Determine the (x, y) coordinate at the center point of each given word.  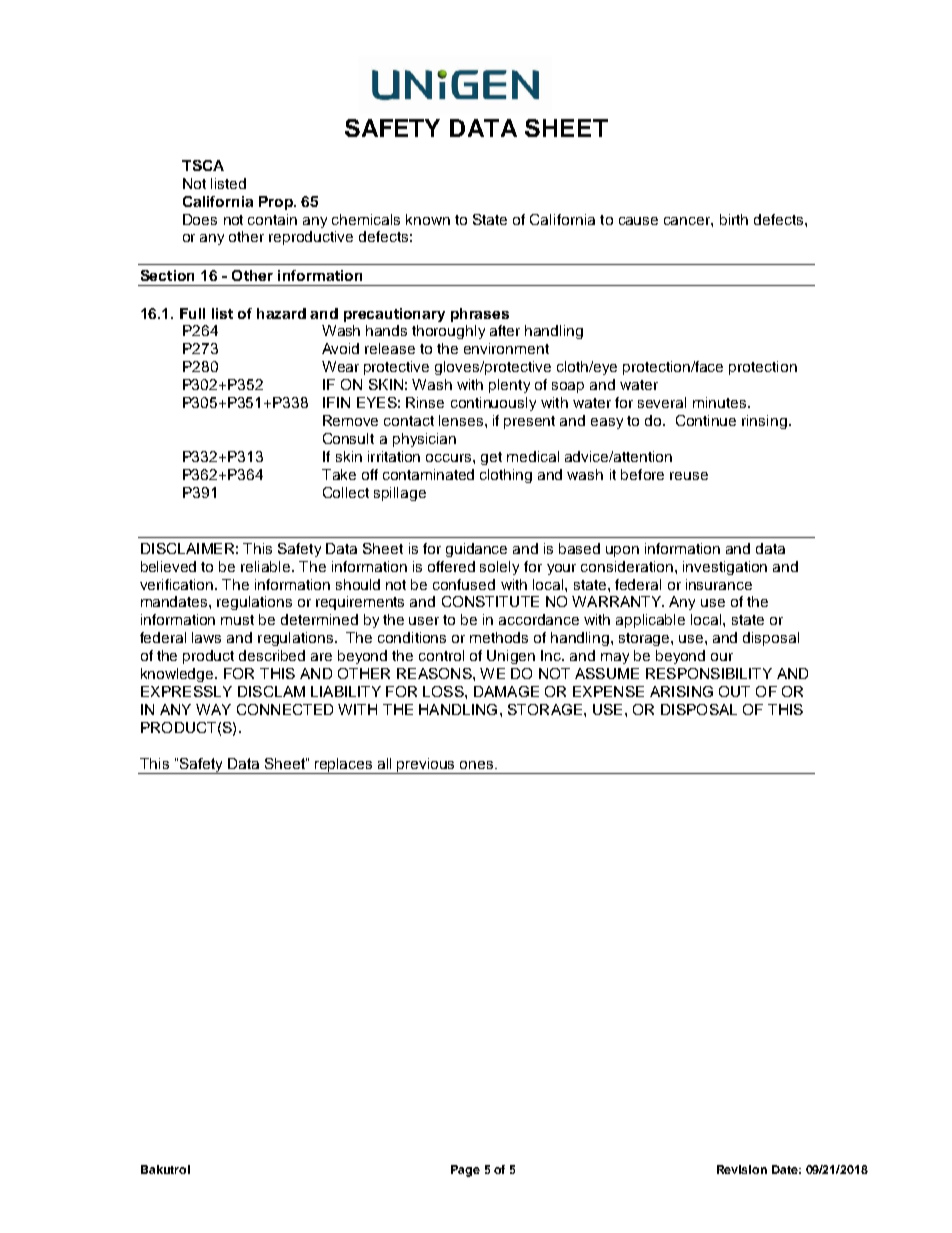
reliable (267, 566)
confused (464, 584)
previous (427, 766)
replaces (344, 766)
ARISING (681, 691)
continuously (493, 404)
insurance (719, 584)
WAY (213, 709)
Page (465, 1171)
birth (734, 219)
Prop (277, 203)
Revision (742, 1169)
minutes (719, 402)
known (428, 219)
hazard (281, 313)
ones (478, 765)
